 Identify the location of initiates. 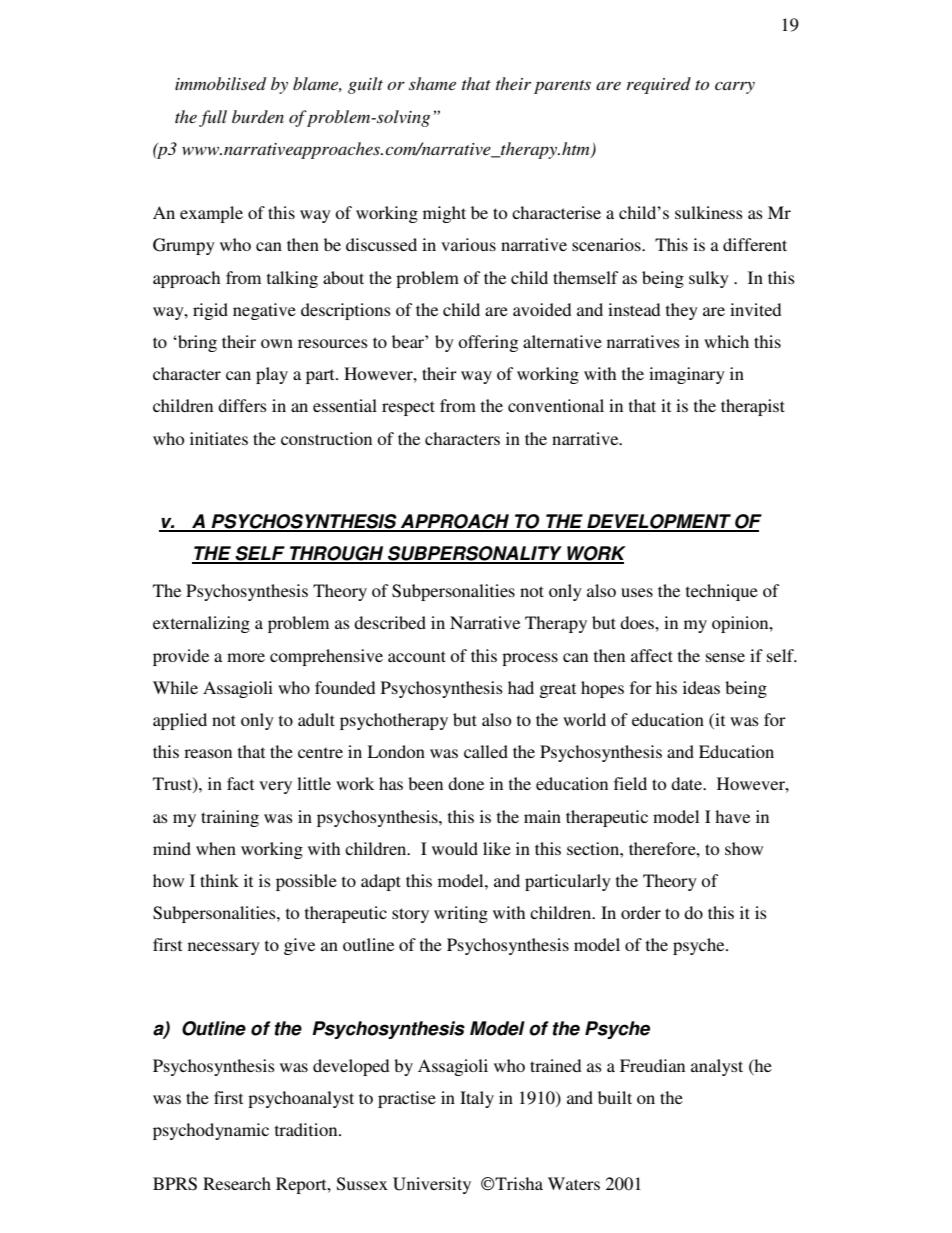
(219, 438).
